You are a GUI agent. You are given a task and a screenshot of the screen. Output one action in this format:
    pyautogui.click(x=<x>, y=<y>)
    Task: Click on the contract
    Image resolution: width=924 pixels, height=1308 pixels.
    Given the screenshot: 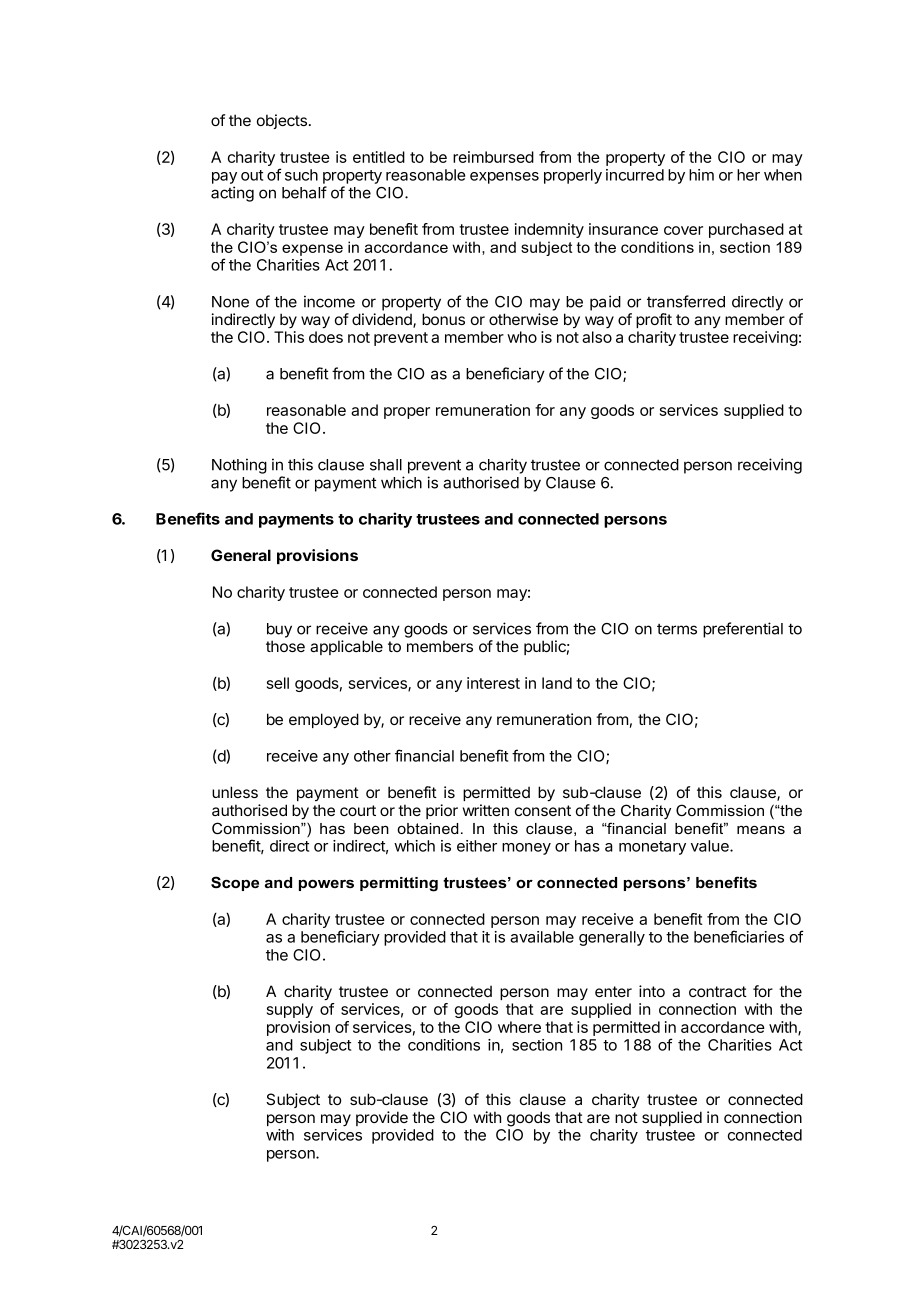 What is the action you would take?
    pyautogui.click(x=718, y=991)
